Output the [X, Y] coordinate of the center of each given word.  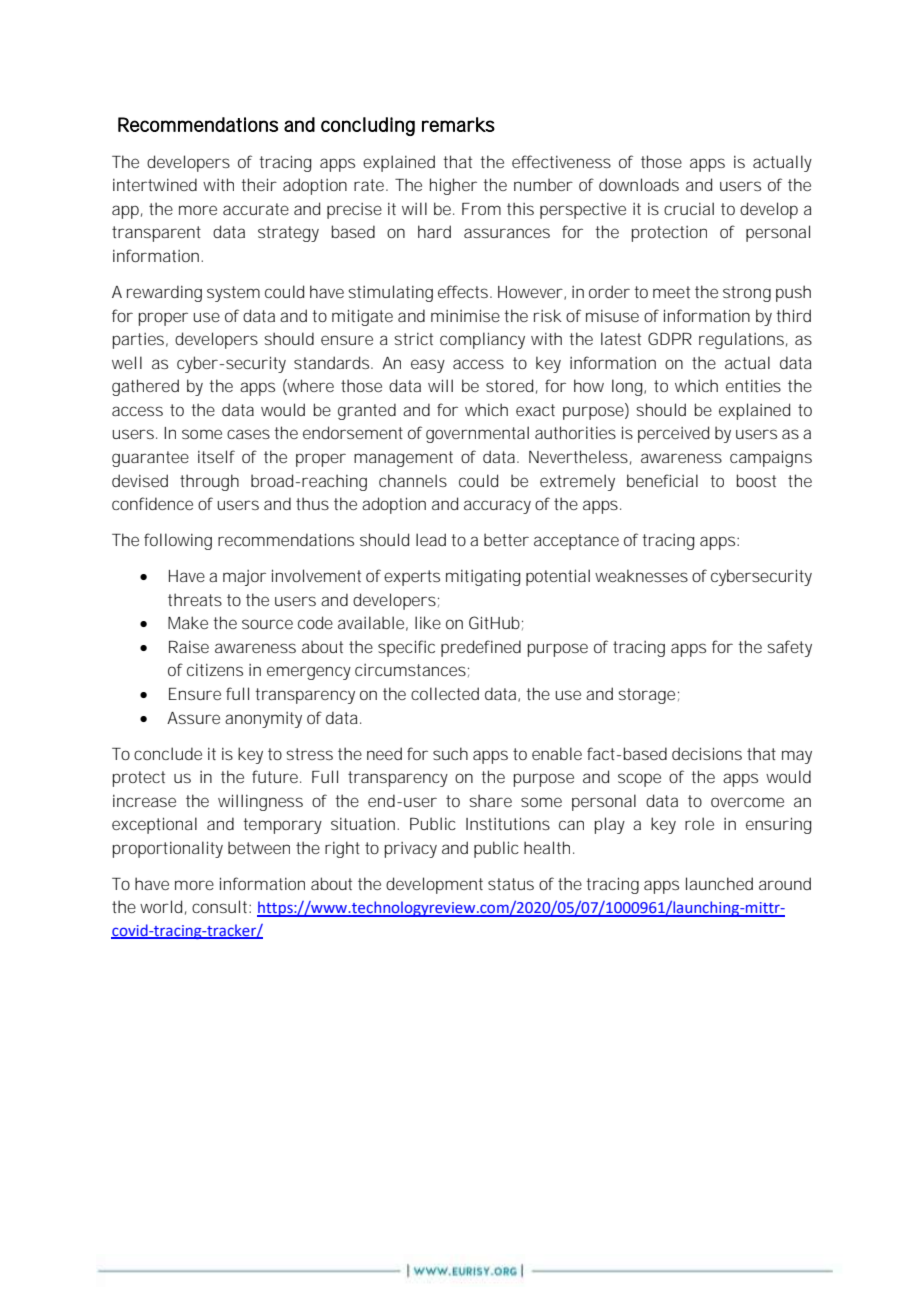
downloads [639, 184]
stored [509, 385]
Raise [189, 647]
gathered [145, 387]
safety [790, 648]
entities [753, 386]
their [259, 184]
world [161, 906]
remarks [458, 124]
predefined [481, 648]
